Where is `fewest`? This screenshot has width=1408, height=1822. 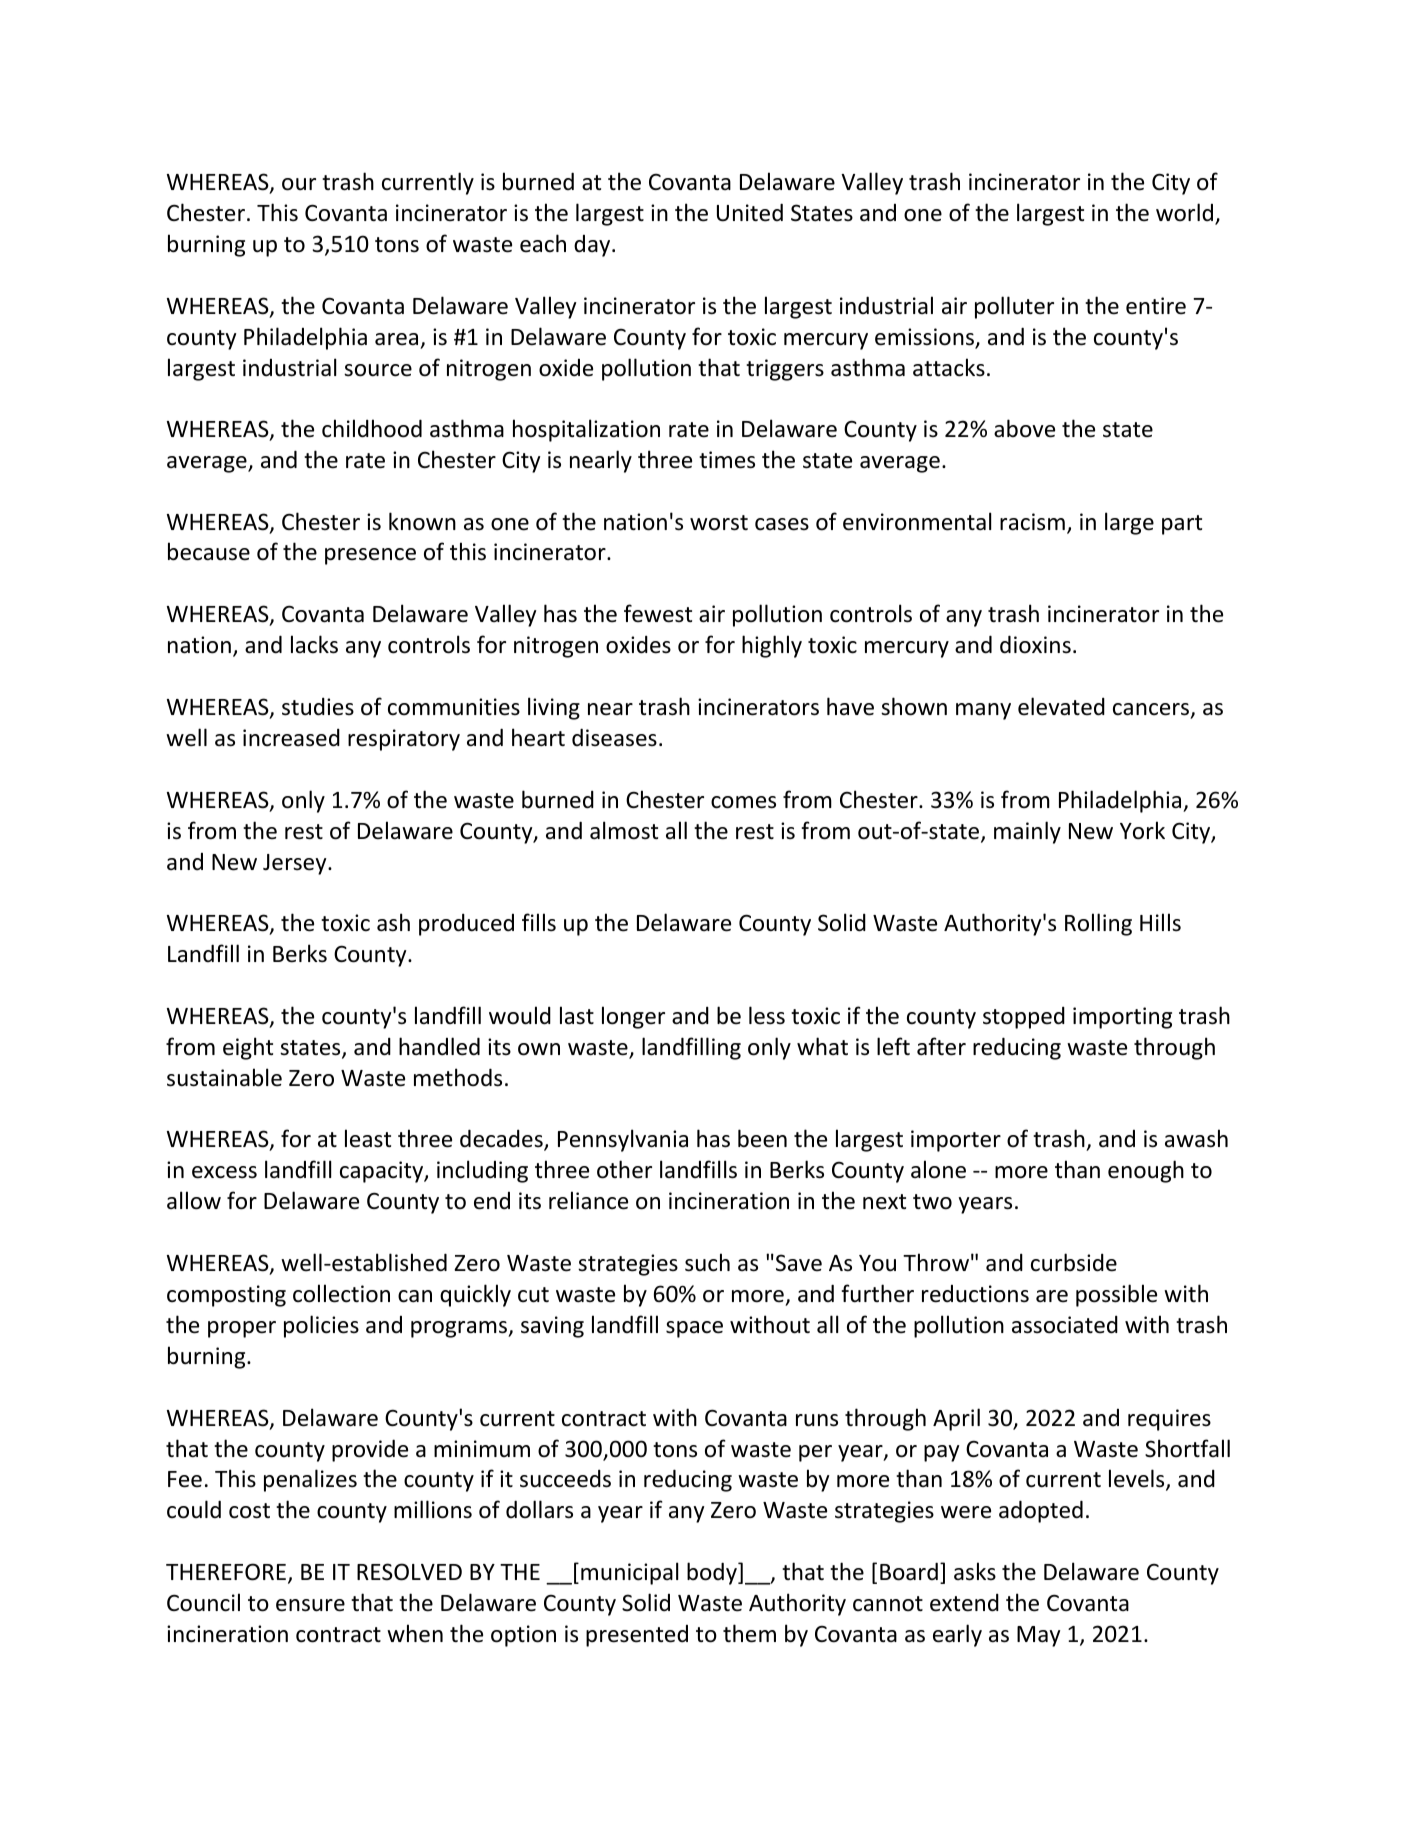 fewest is located at coordinates (658, 613).
